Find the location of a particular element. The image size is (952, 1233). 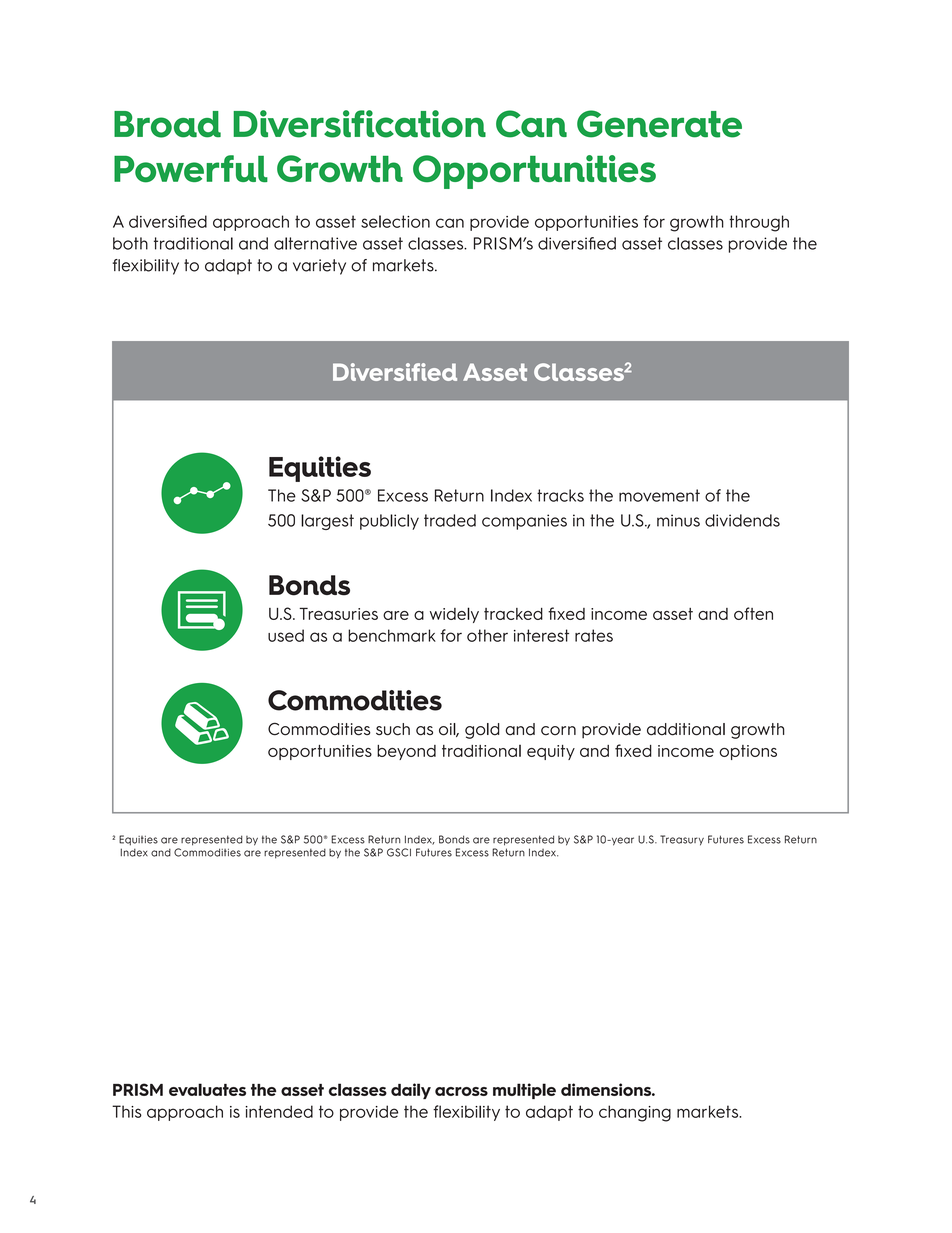

Generate is located at coordinates (659, 124).
